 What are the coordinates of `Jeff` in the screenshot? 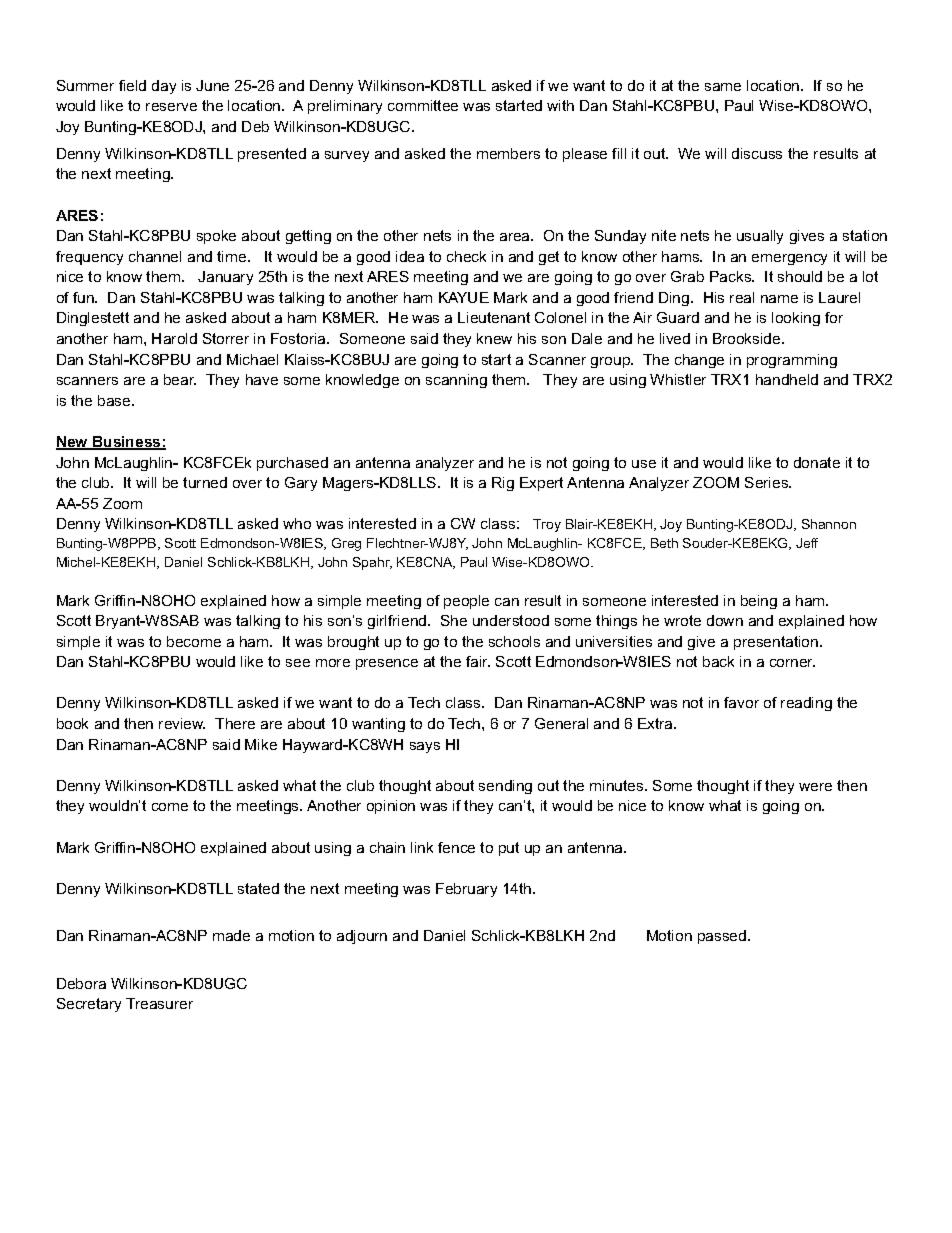 It's located at (807, 543).
